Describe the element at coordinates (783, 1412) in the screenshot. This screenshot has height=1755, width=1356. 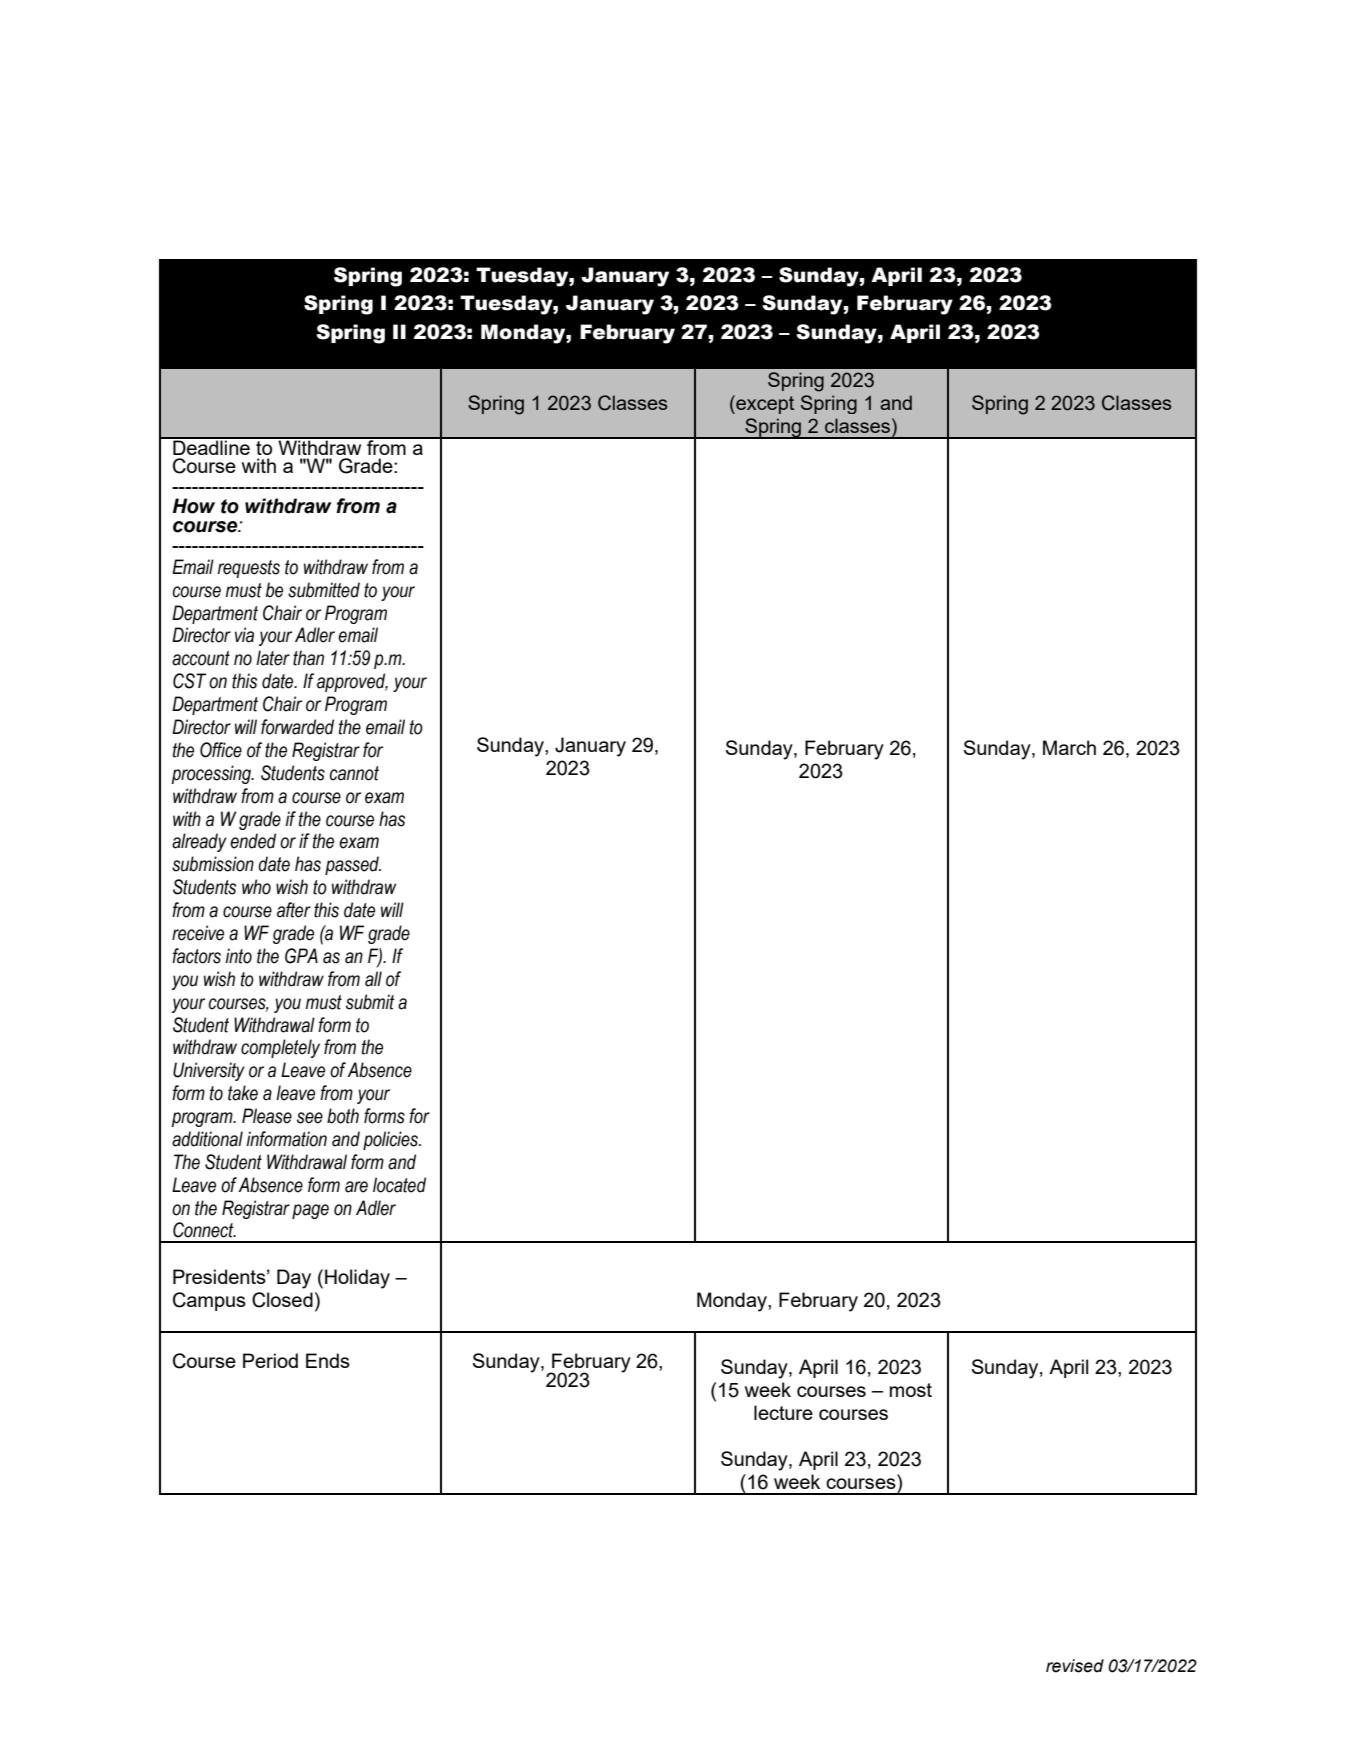
I see `lecture` at that location.
